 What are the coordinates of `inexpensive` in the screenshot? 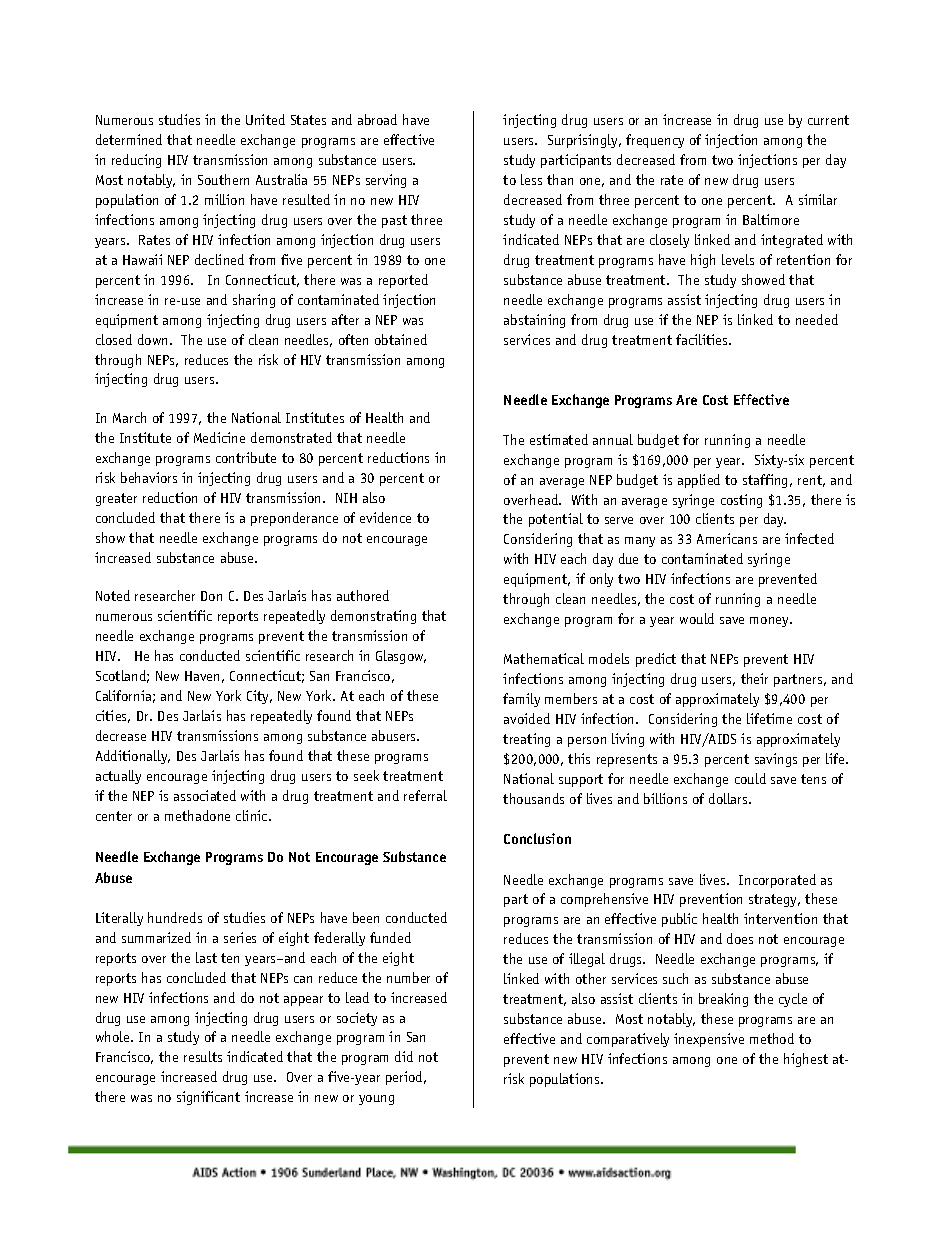 It's located at (709, 1040).
